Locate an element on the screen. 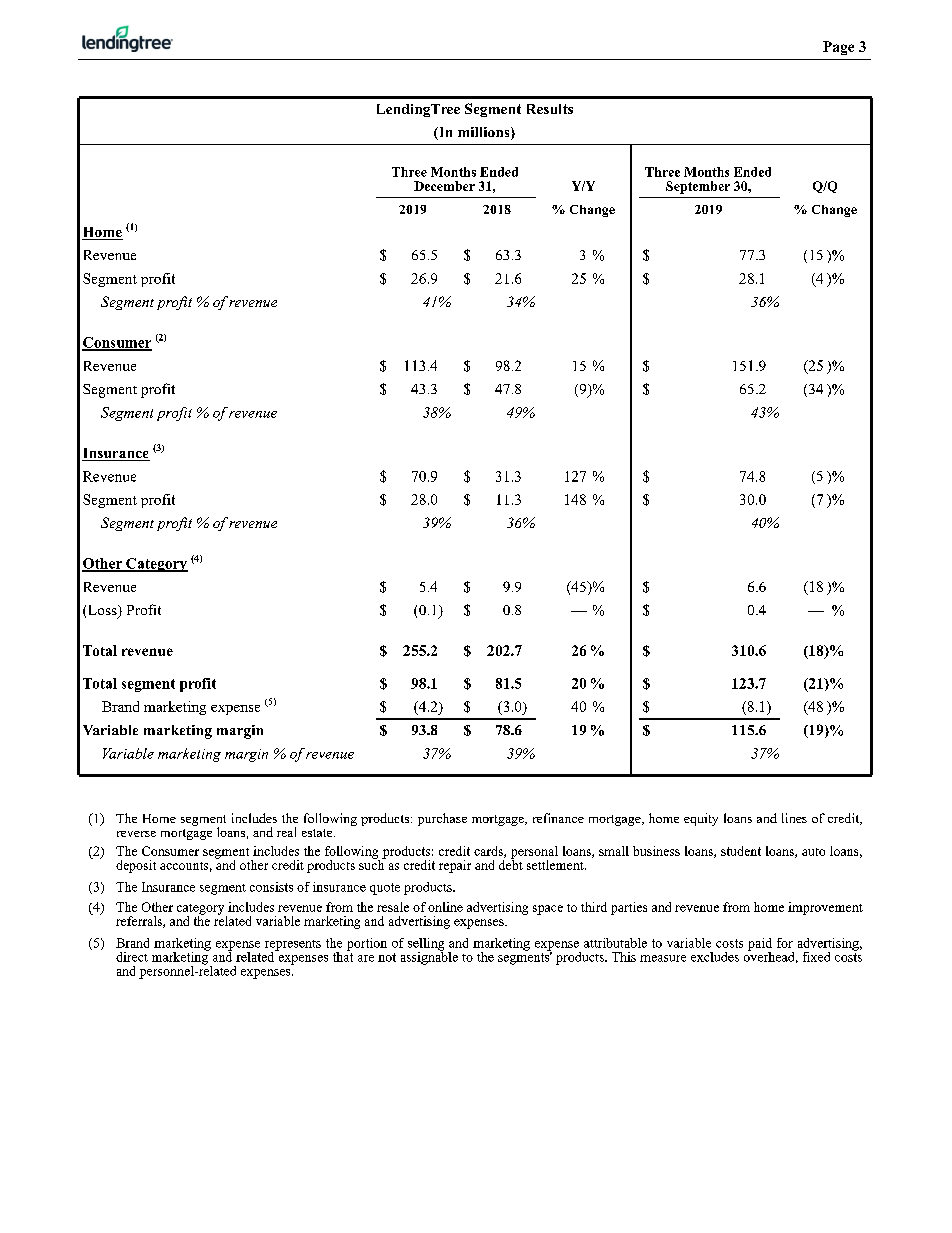  equity is located at coordinates (701, 819).
